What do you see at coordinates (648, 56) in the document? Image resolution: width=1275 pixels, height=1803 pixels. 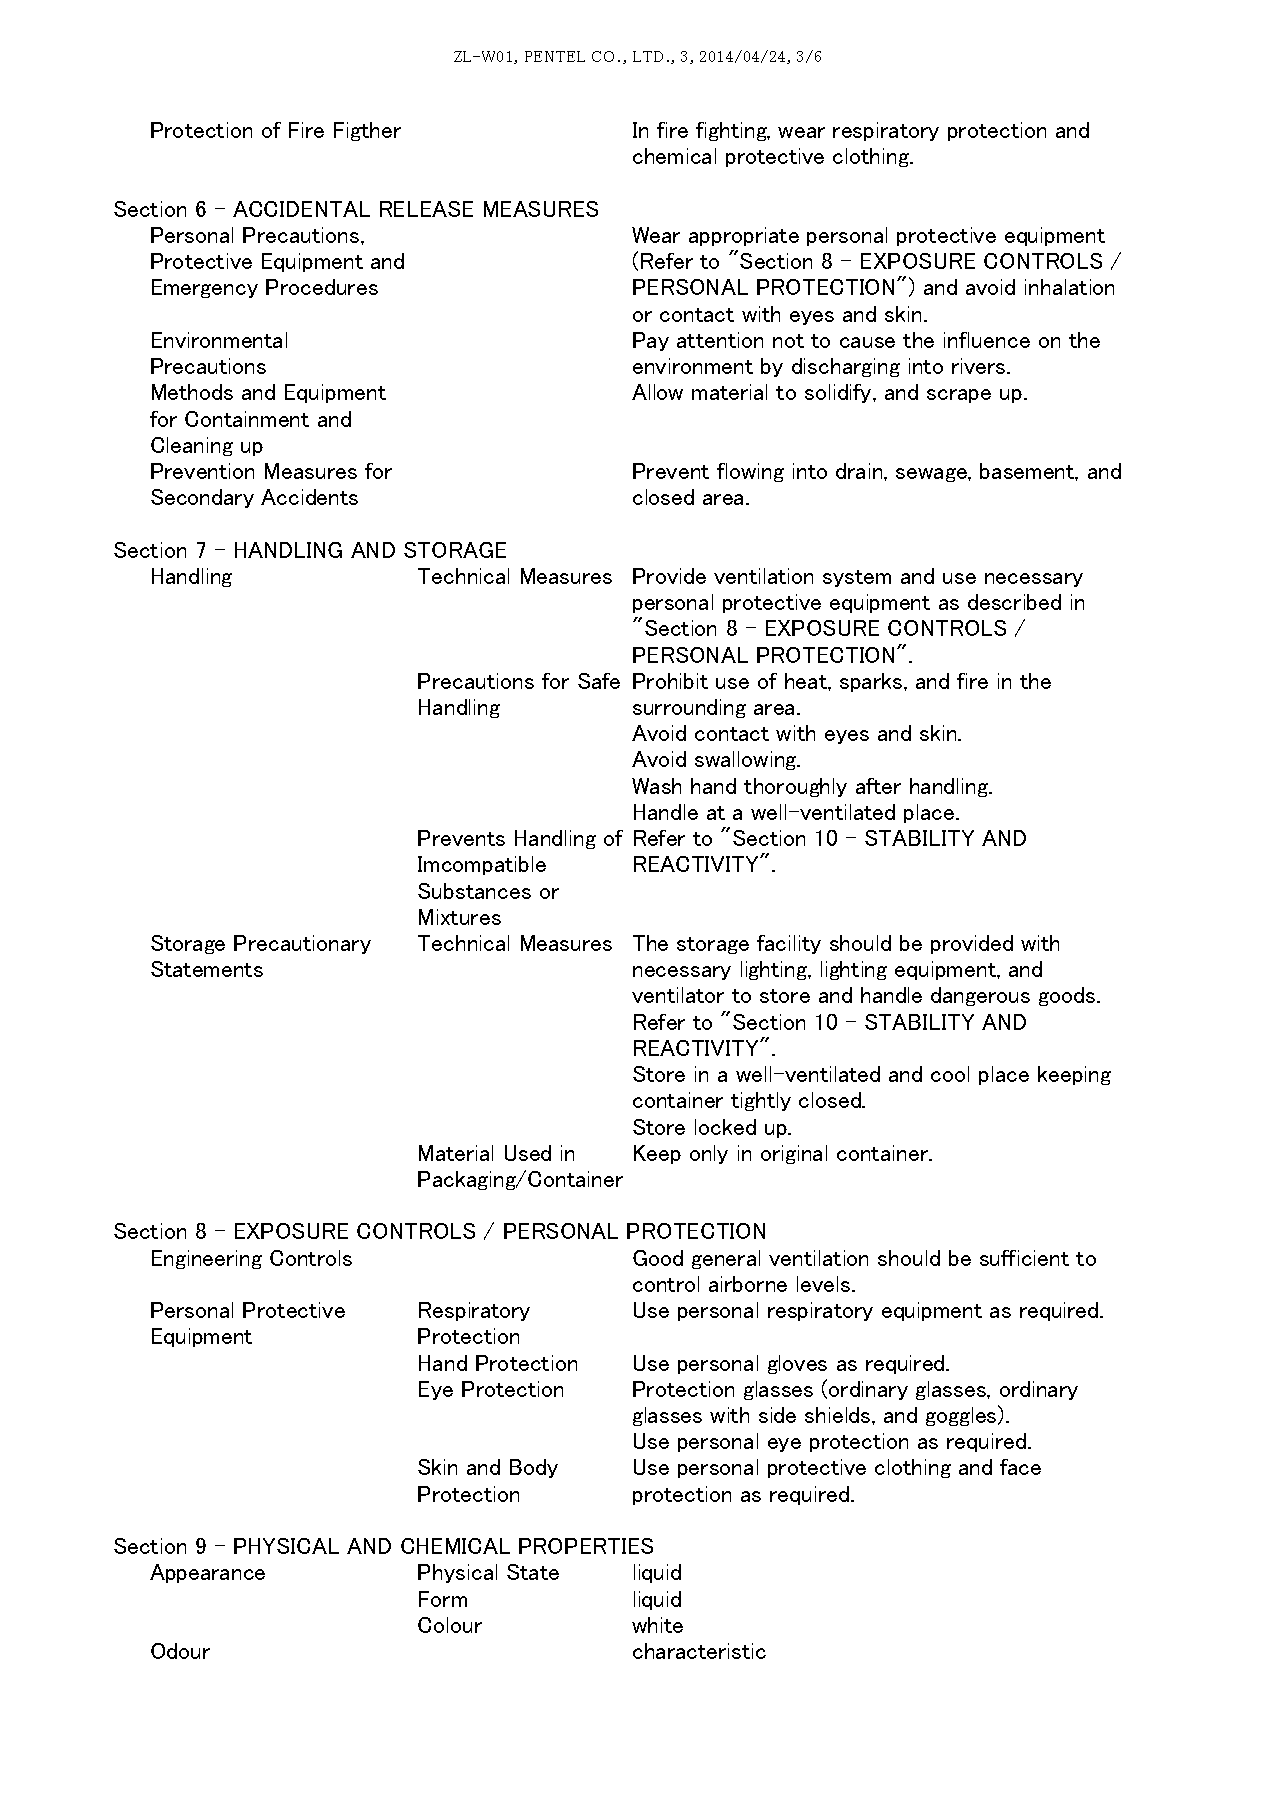 I see `LTD` at bounding box center [648, 56].
